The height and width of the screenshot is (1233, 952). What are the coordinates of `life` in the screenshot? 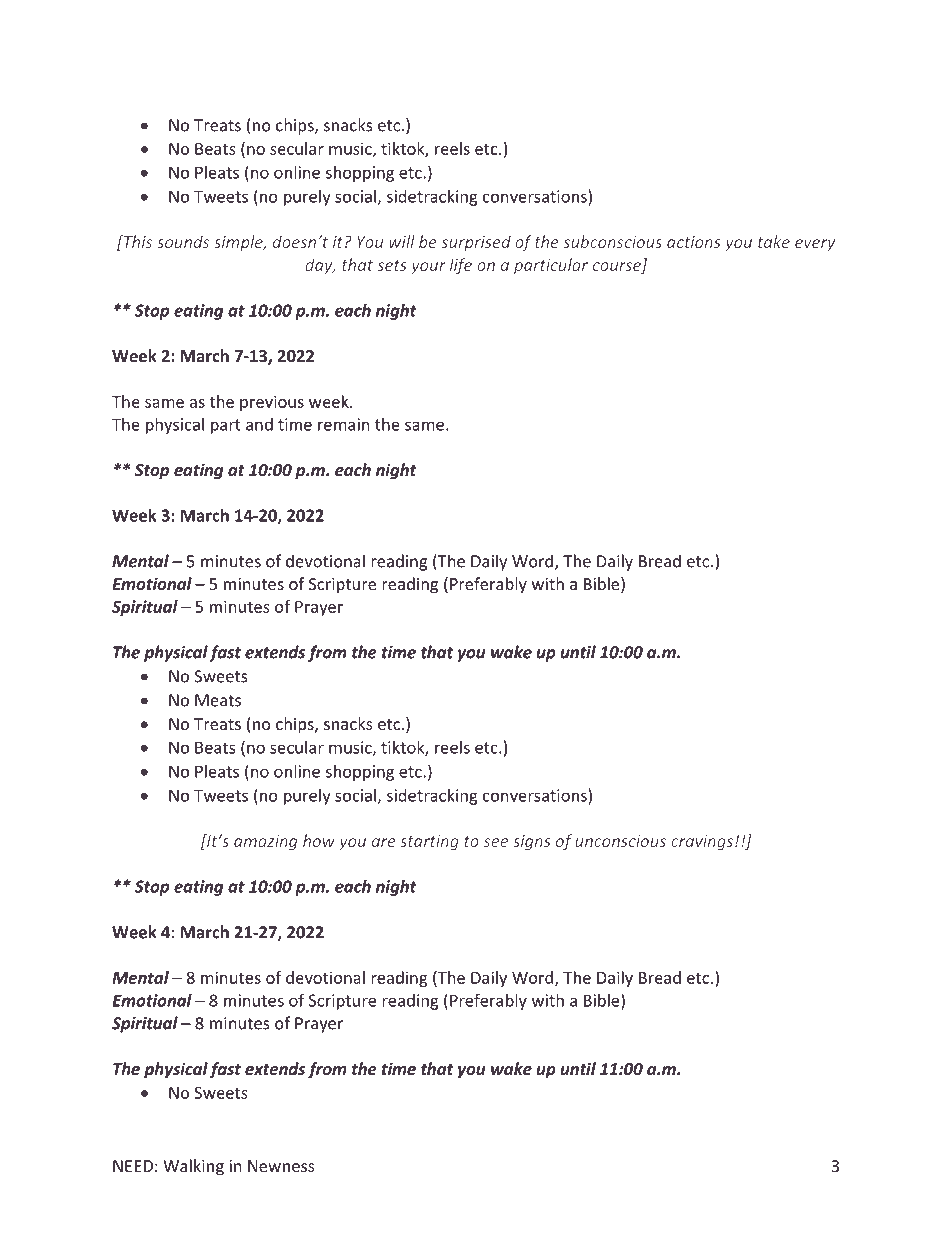 It's located at (461, 266).
